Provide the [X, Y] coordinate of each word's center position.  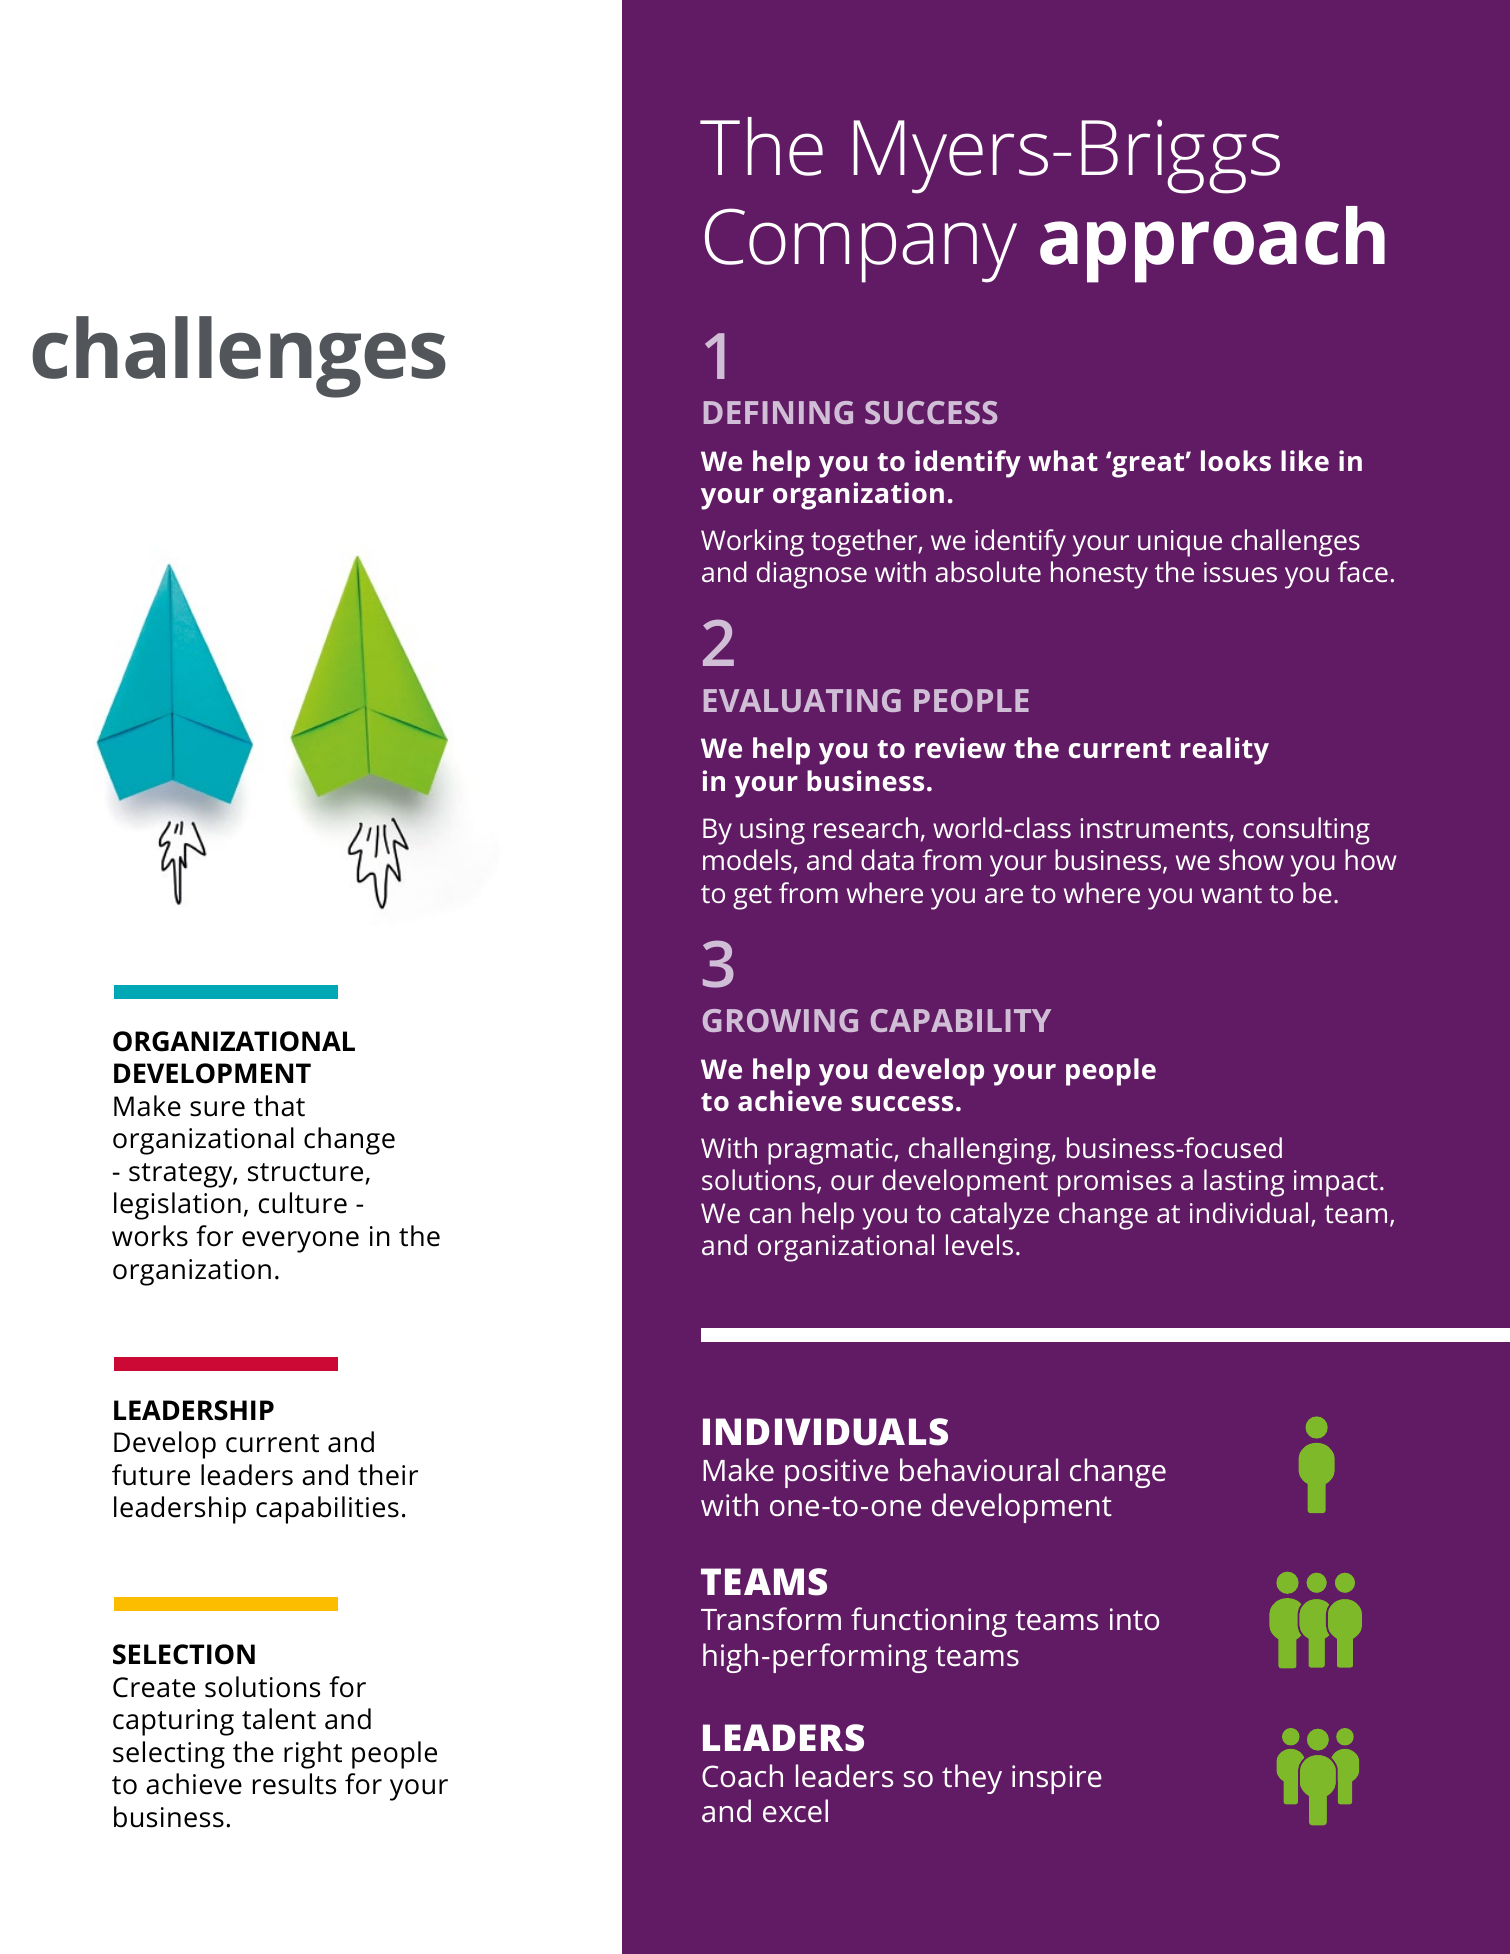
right [313, 1755]
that [279, 1106]
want [1231, 894]
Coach [742, 1776]
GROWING [780, 1020]
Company [861, 245]
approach [1212, 244]
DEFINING [778, 412]
